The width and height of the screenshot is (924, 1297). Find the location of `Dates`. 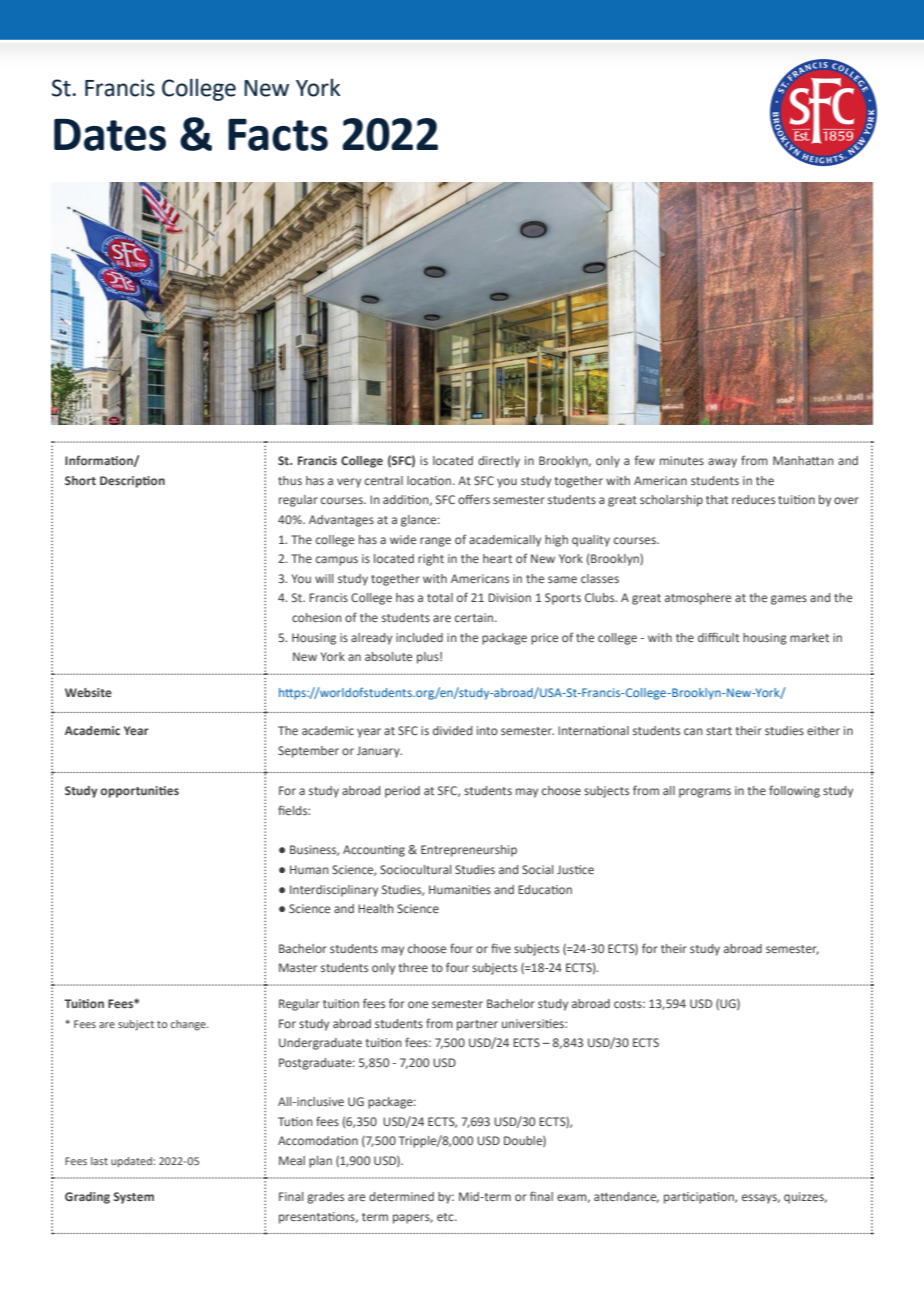

Dates is located at coordinates (110, 135).
